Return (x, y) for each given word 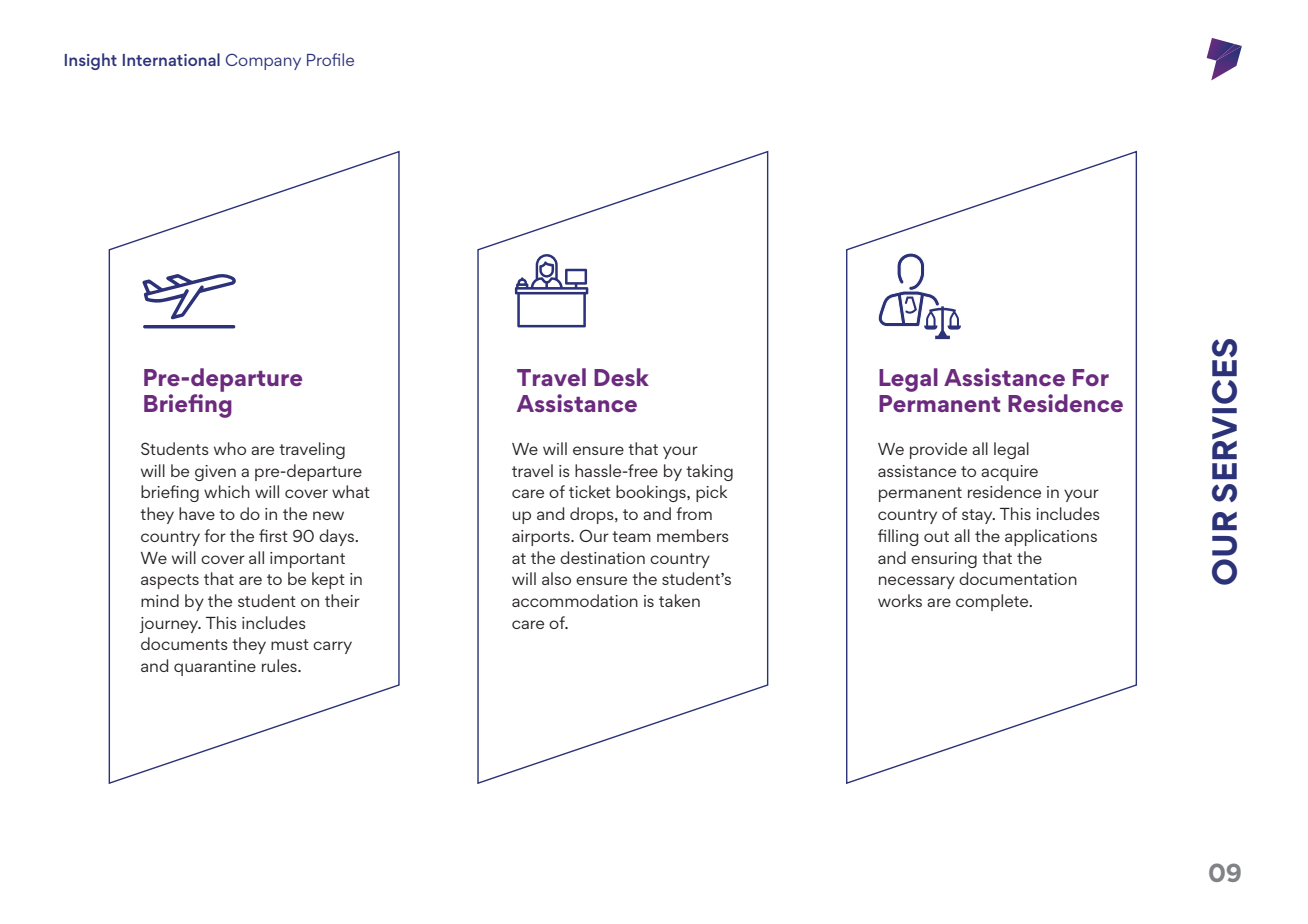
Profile (330, 59)
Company (263, 62)
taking (709, 472)
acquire (1009, 473)
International (171, 59)
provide (938, 450)
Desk (621, 377)
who (230, 448)
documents (184, 643)
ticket (590, 491)
